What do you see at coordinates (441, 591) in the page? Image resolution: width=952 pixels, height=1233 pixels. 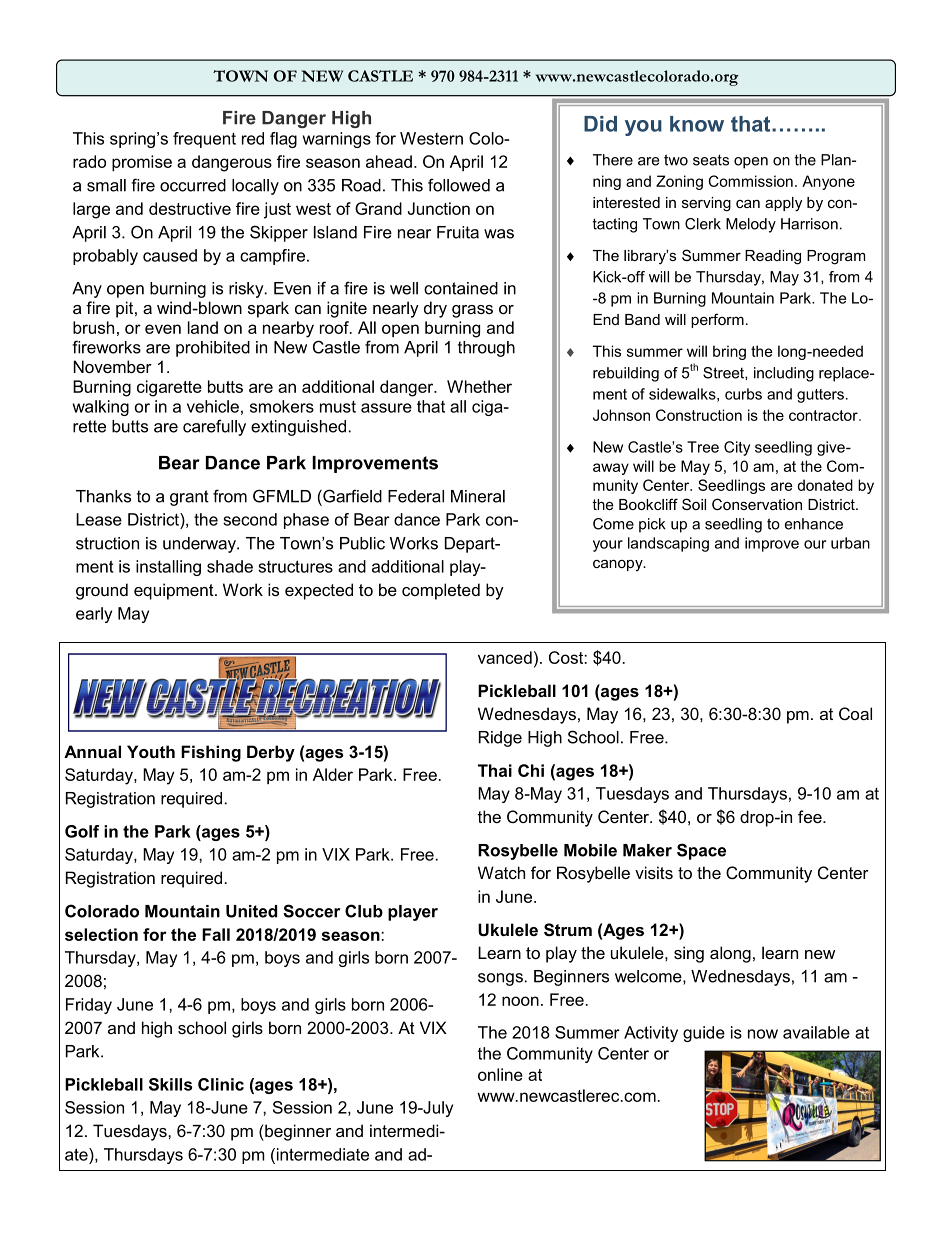 I see `completed` at bounding box center [441, 591].
